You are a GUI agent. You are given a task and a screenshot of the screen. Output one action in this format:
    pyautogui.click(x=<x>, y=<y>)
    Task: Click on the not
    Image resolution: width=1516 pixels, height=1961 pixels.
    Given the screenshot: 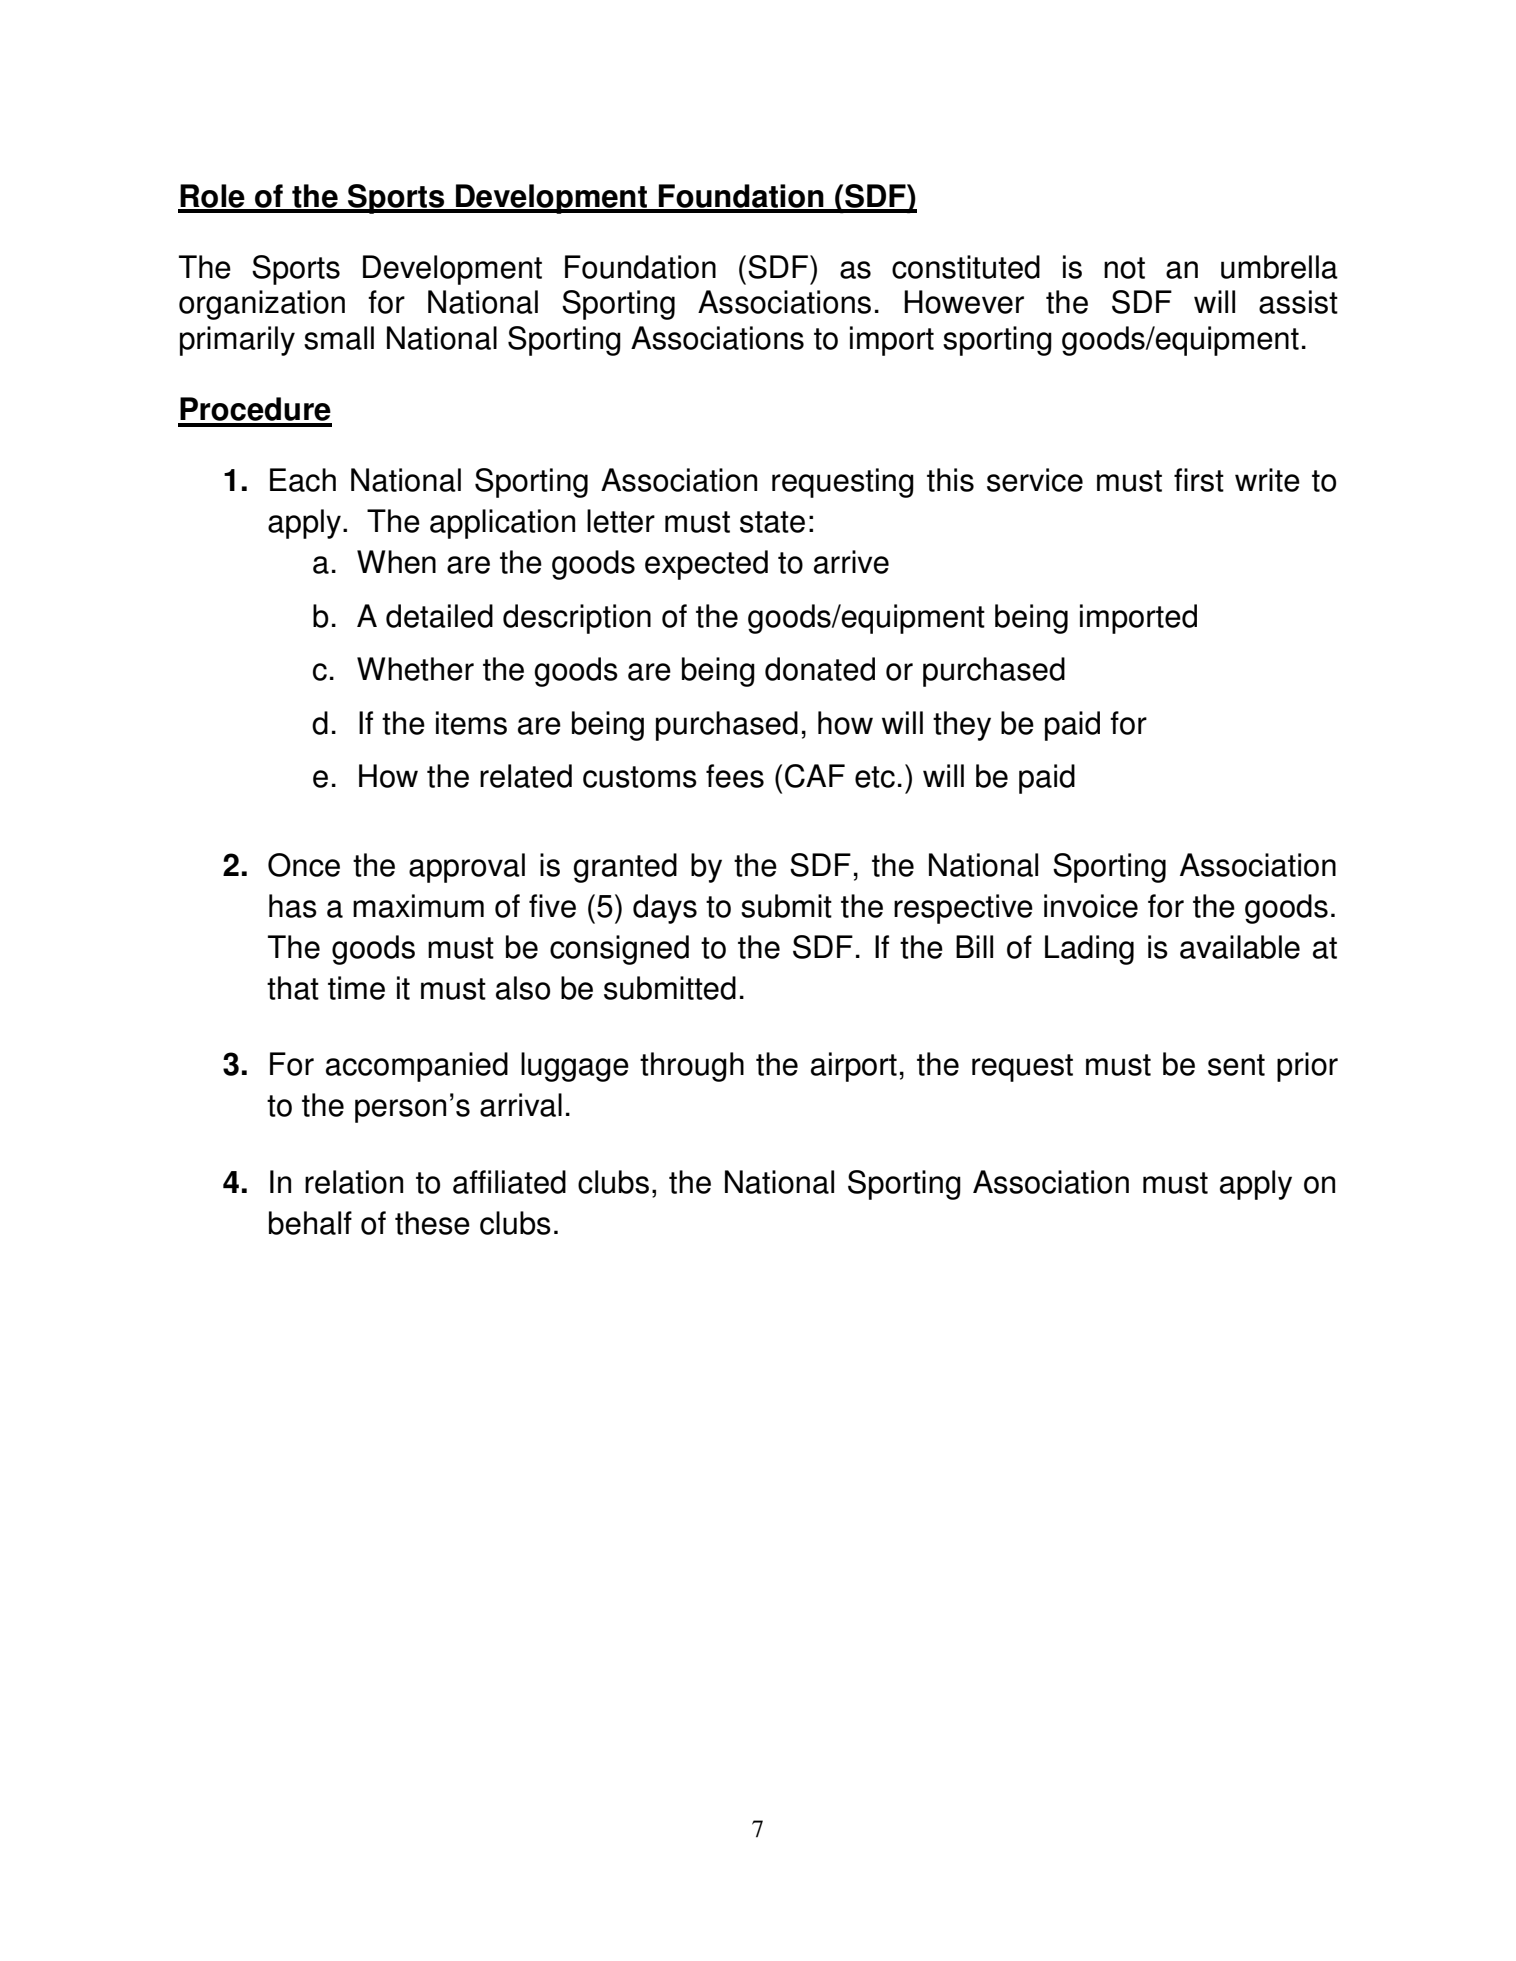 What is the action you would take?
    pyautogui.click(x=1124, y=268)
